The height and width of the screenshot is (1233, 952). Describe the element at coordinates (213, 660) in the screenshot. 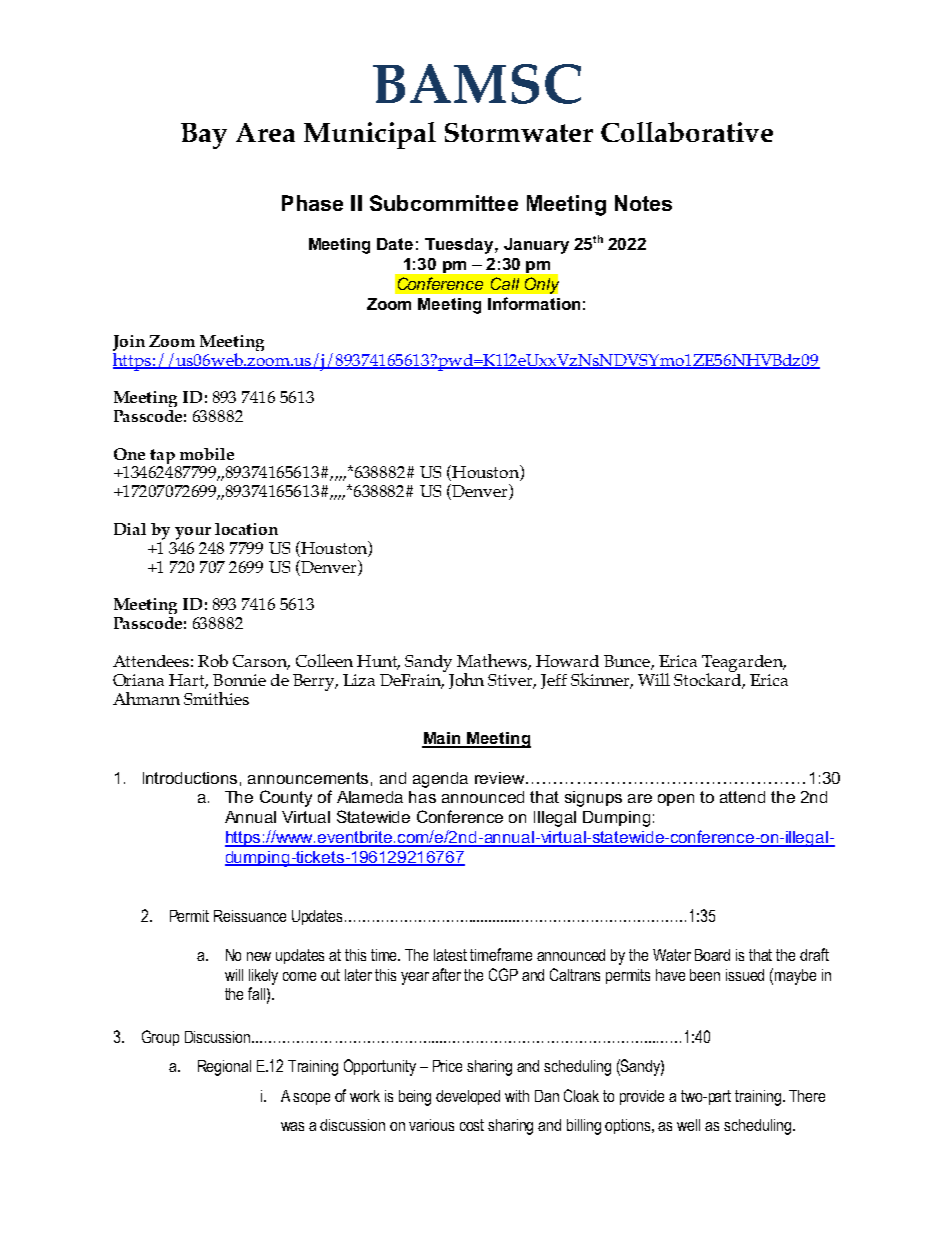

I see `Rob` at that location.
